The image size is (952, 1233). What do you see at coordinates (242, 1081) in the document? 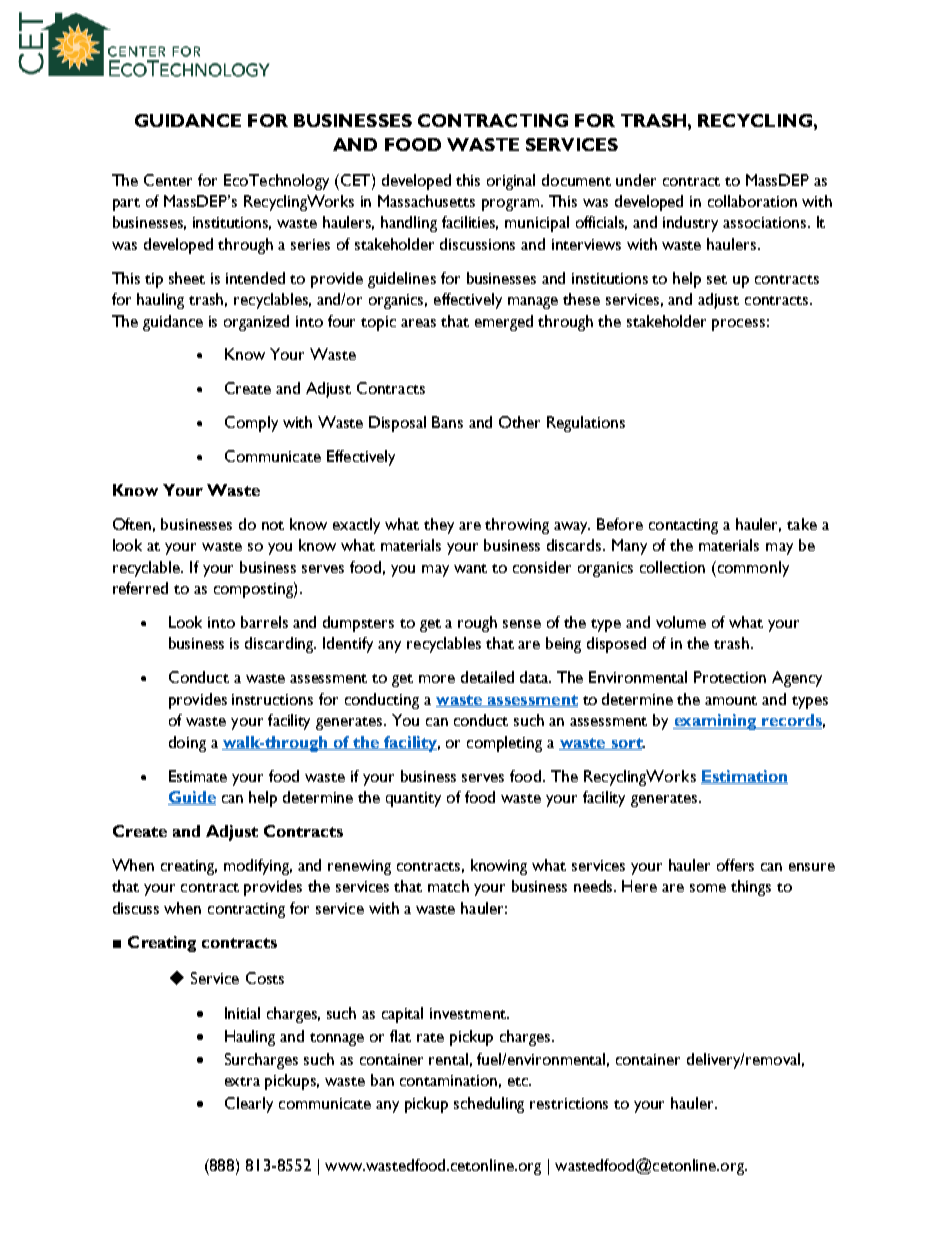
I see `extra` at bounding box center [242, 1081].
